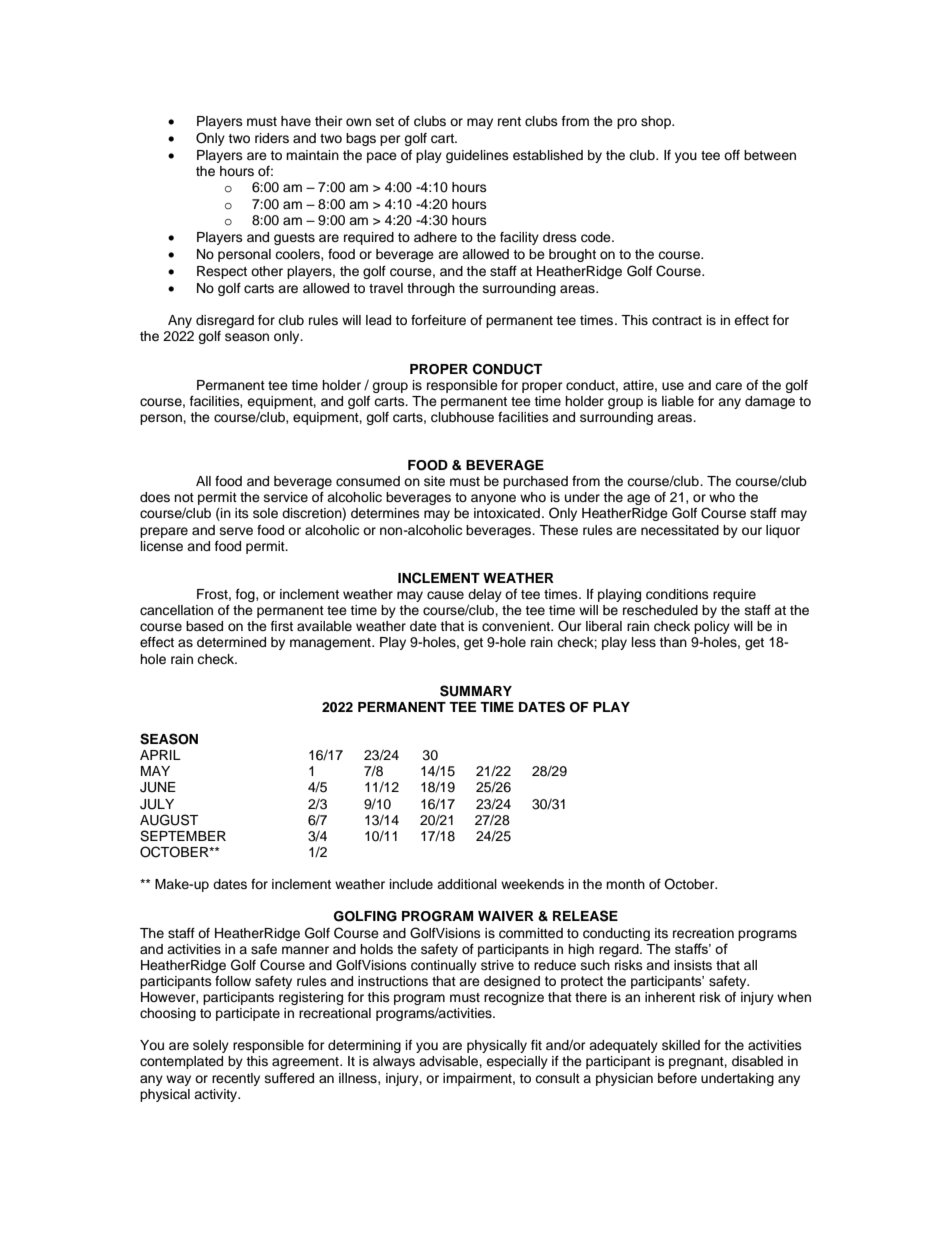  What do you see at coordinates (517, 1062) in the document?
I see `especially` at bounding box center [517, 1062].
